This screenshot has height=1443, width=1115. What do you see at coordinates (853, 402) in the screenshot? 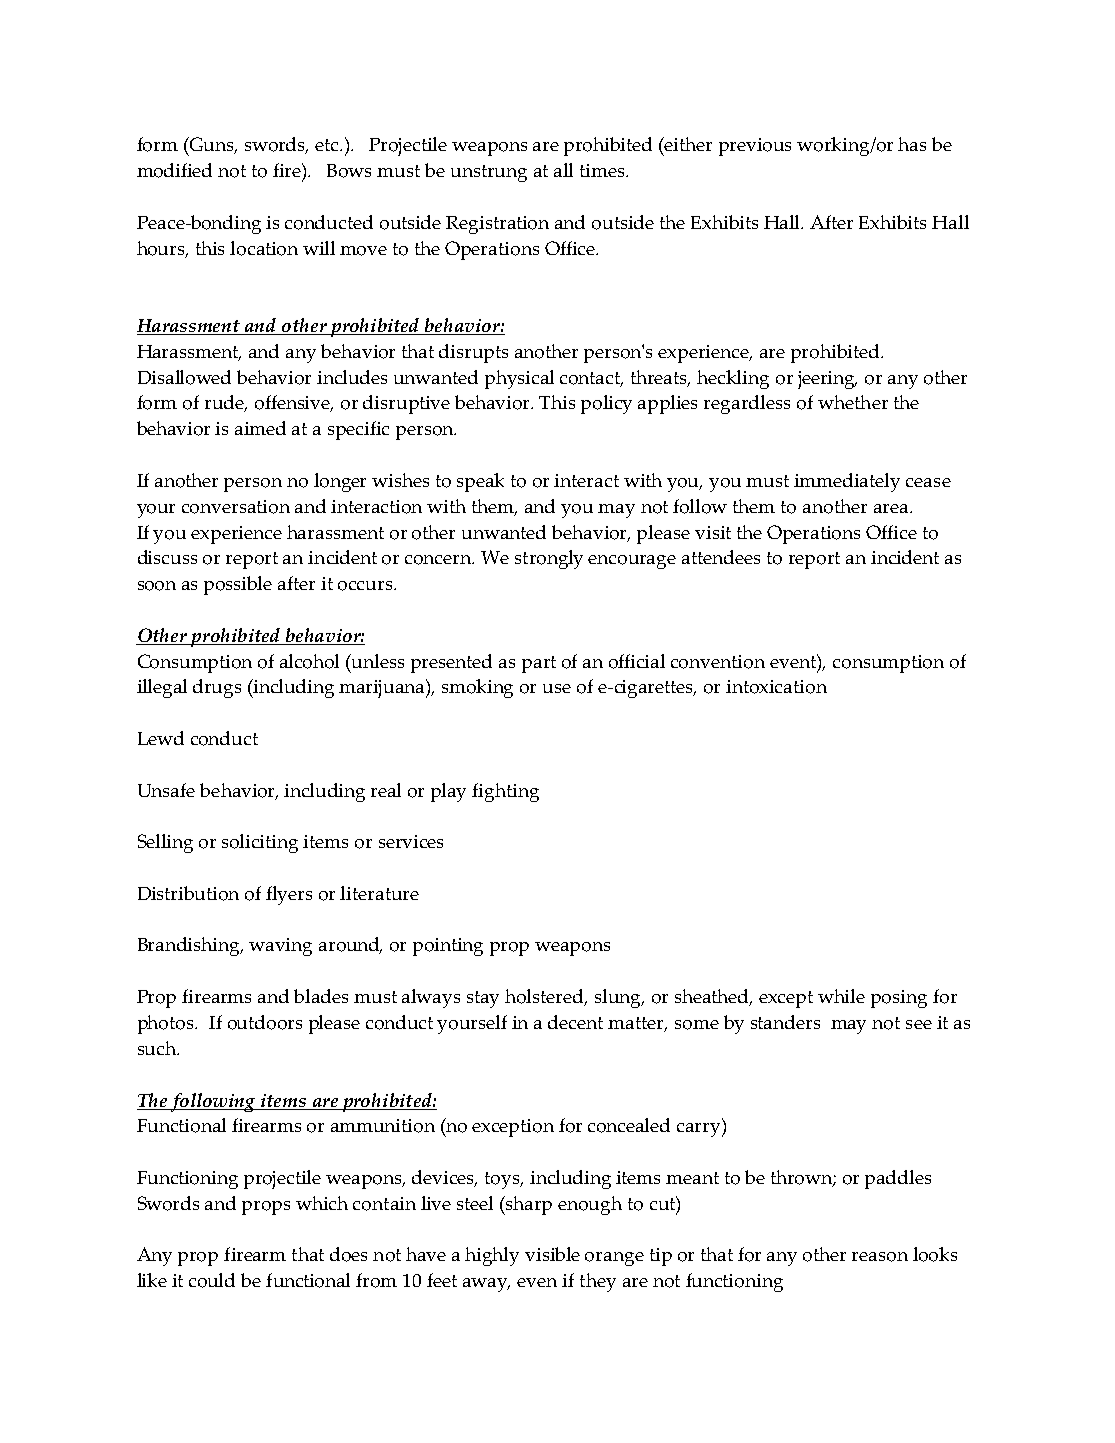
I see `whether` at bounding box center [853, 402].
